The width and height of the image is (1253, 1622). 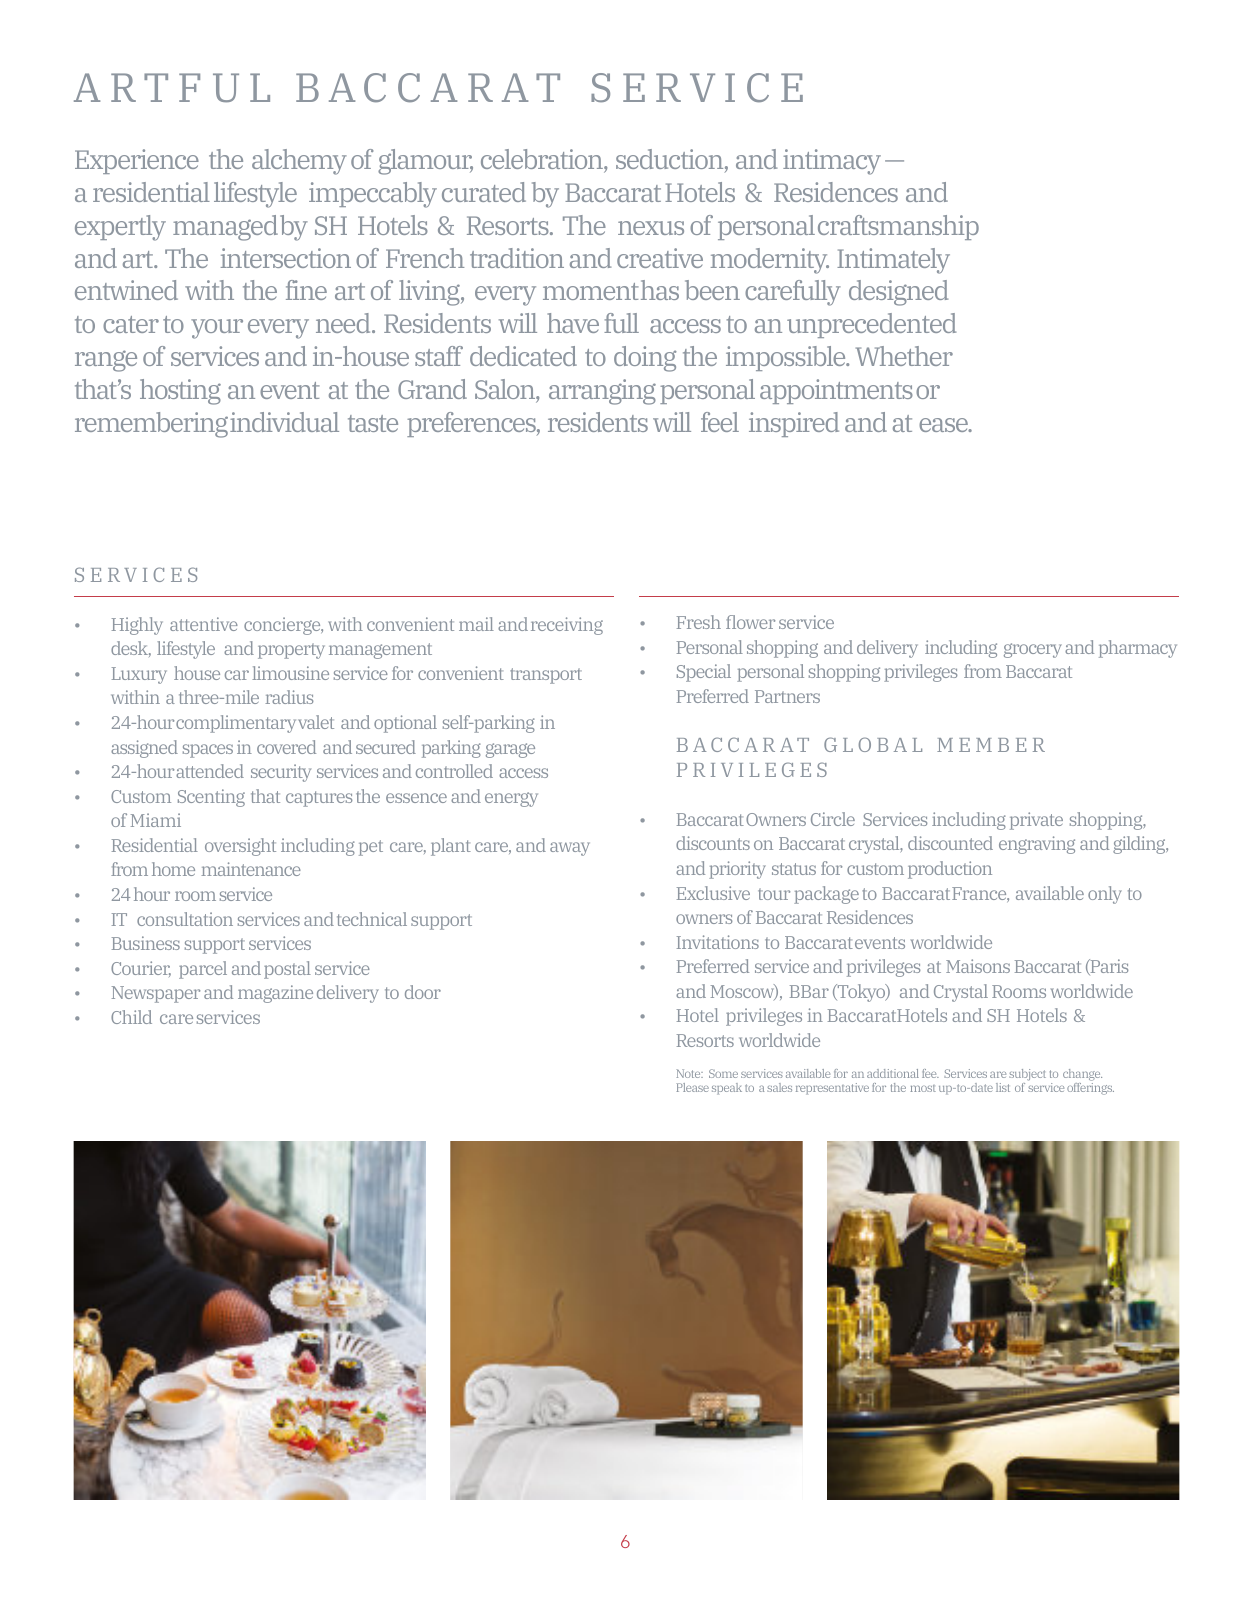 What do you see at coordinates (651, 228) in the image?
I see `nexus` at bounding box center [651, 228].
